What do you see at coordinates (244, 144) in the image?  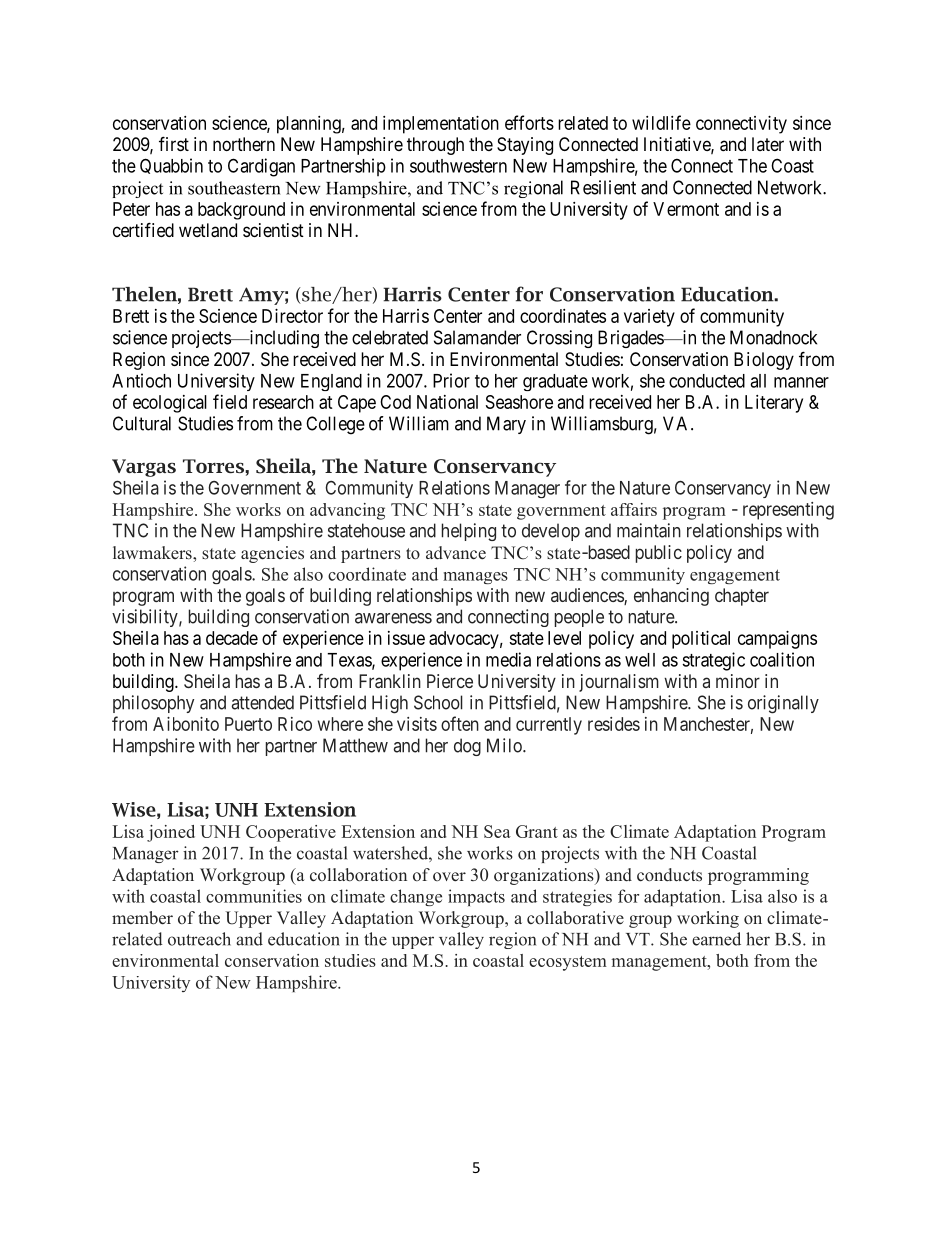 I see `northern` at bounding box center [244, 144].
